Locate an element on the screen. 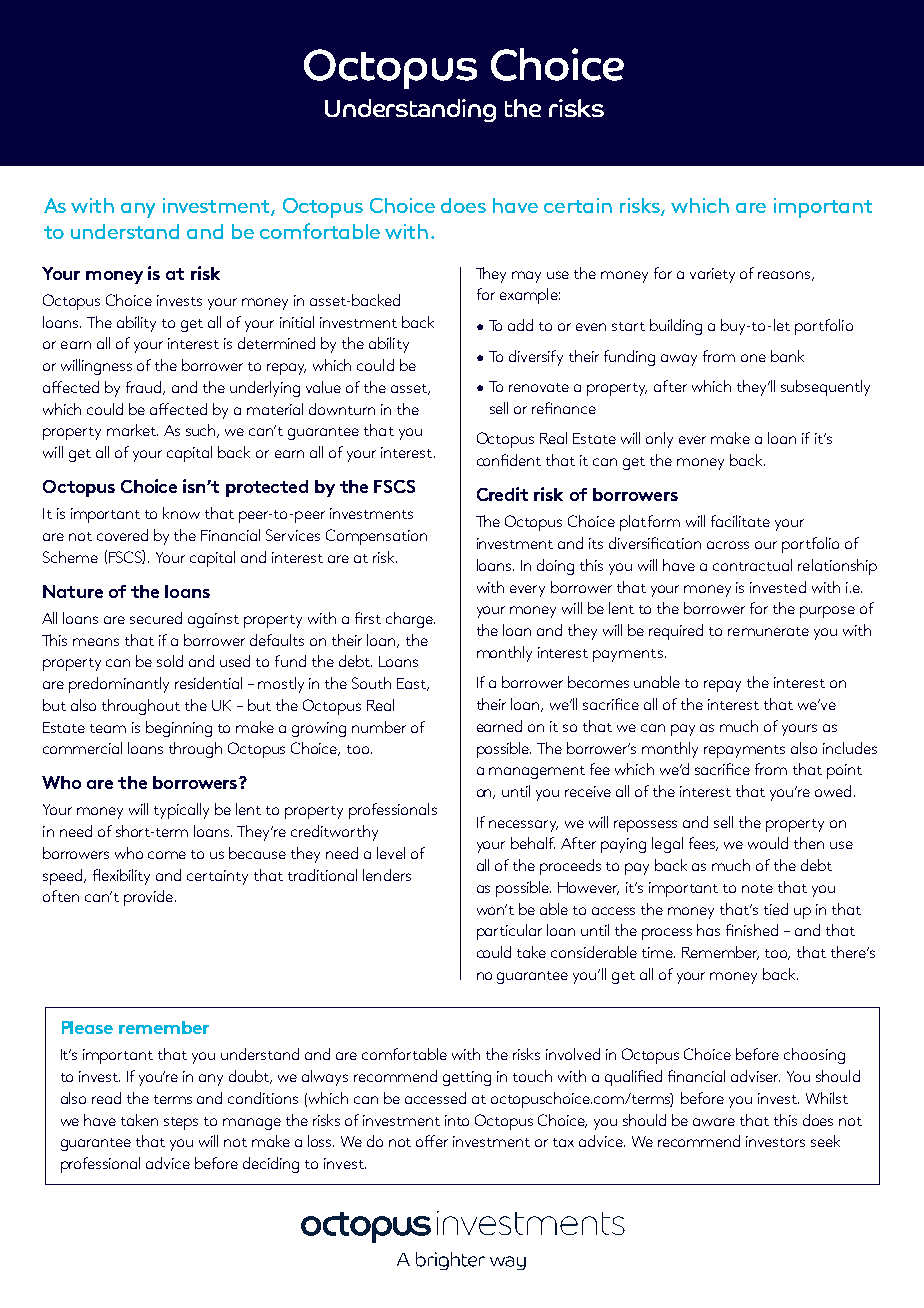 Image resolution: width=924 pixels, height=1308 pixels. steps is located at coordinates (181, 1123).
